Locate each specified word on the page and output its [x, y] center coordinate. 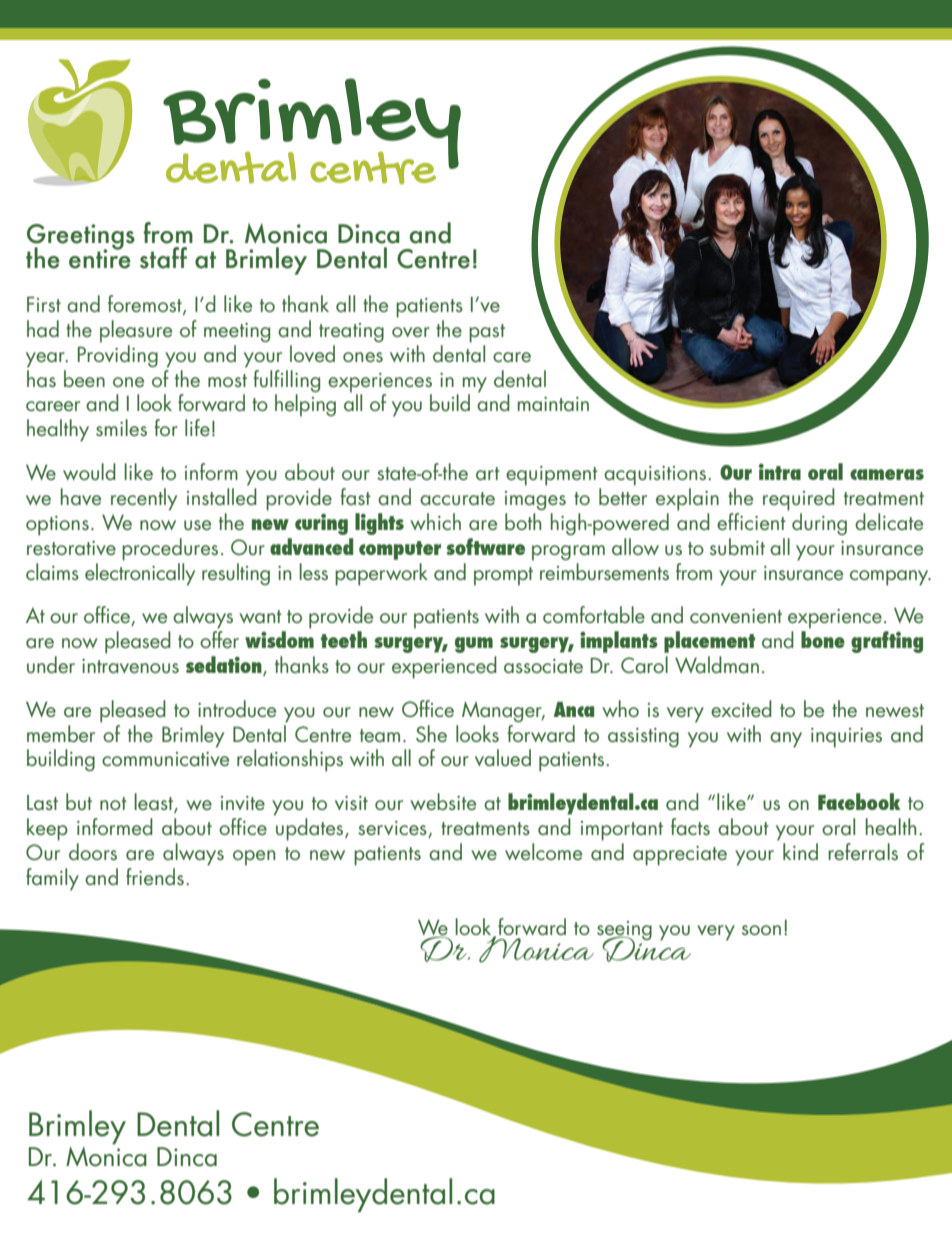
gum [474, 645]
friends [155, 876]
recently [144, 499]
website [443, 801]
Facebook [859, 801]
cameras [887, 474]
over [411, 332]
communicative [165, 759]
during [819, 524]
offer [219, 638]
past [487, 333]
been [84, 378]
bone [823, 639]
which [435, 521]
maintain [553, 404]
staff [163, 258]
